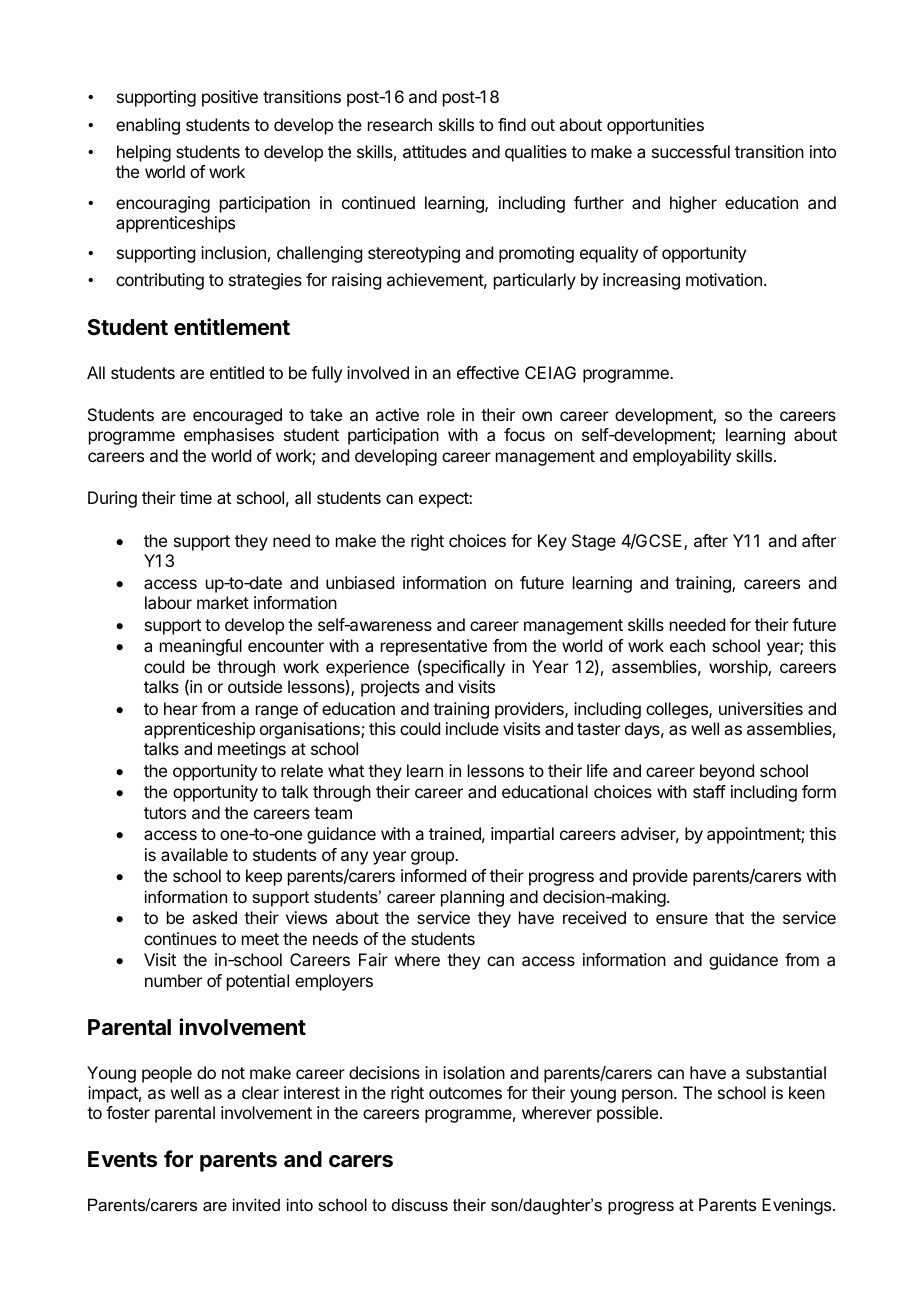 The width and height of the screenshot is (924, 1308). I want to click on asked, so click(214, 917).
